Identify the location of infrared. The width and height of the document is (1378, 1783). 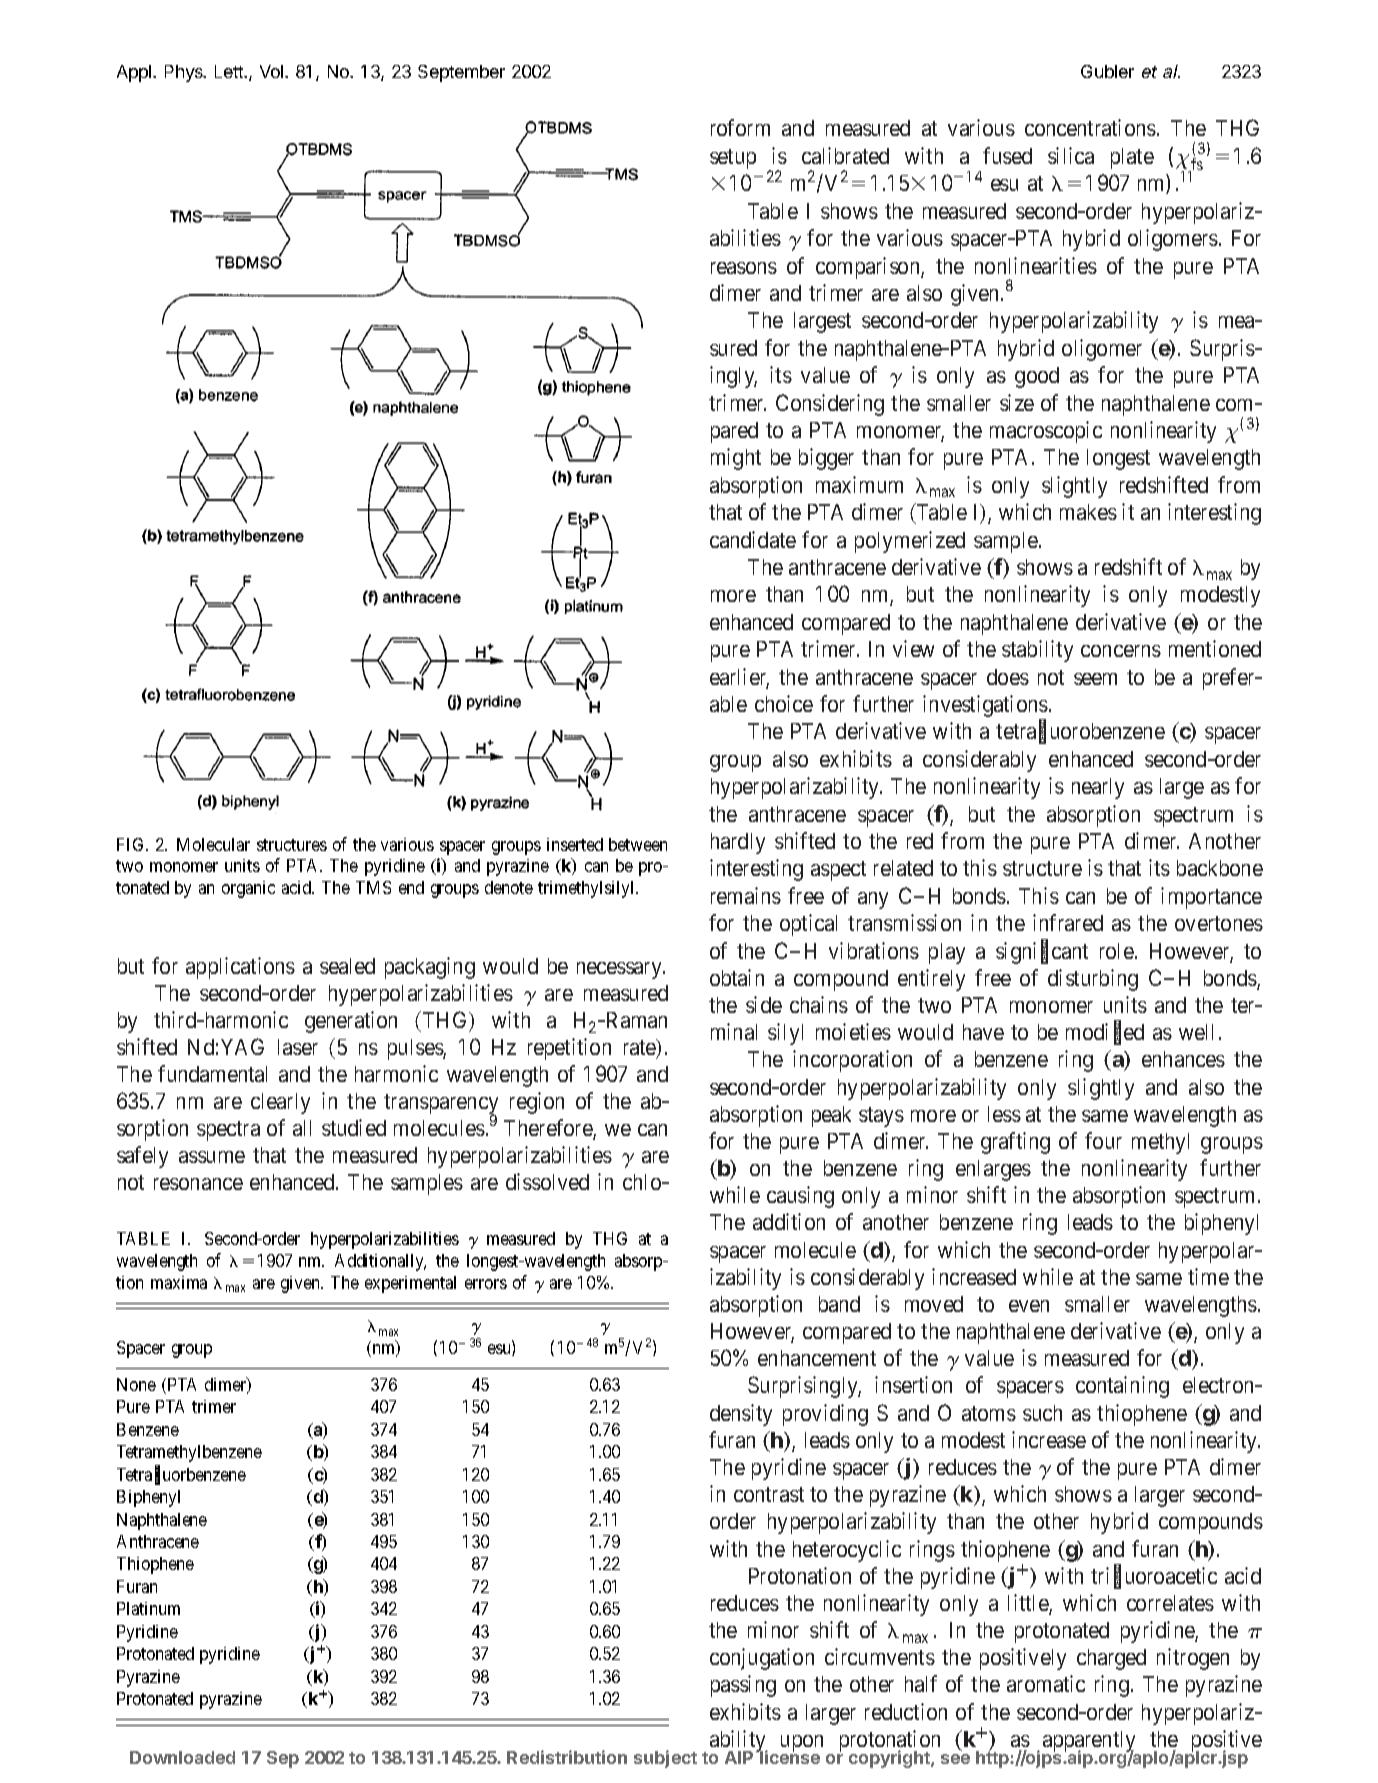
(1068, 922).
